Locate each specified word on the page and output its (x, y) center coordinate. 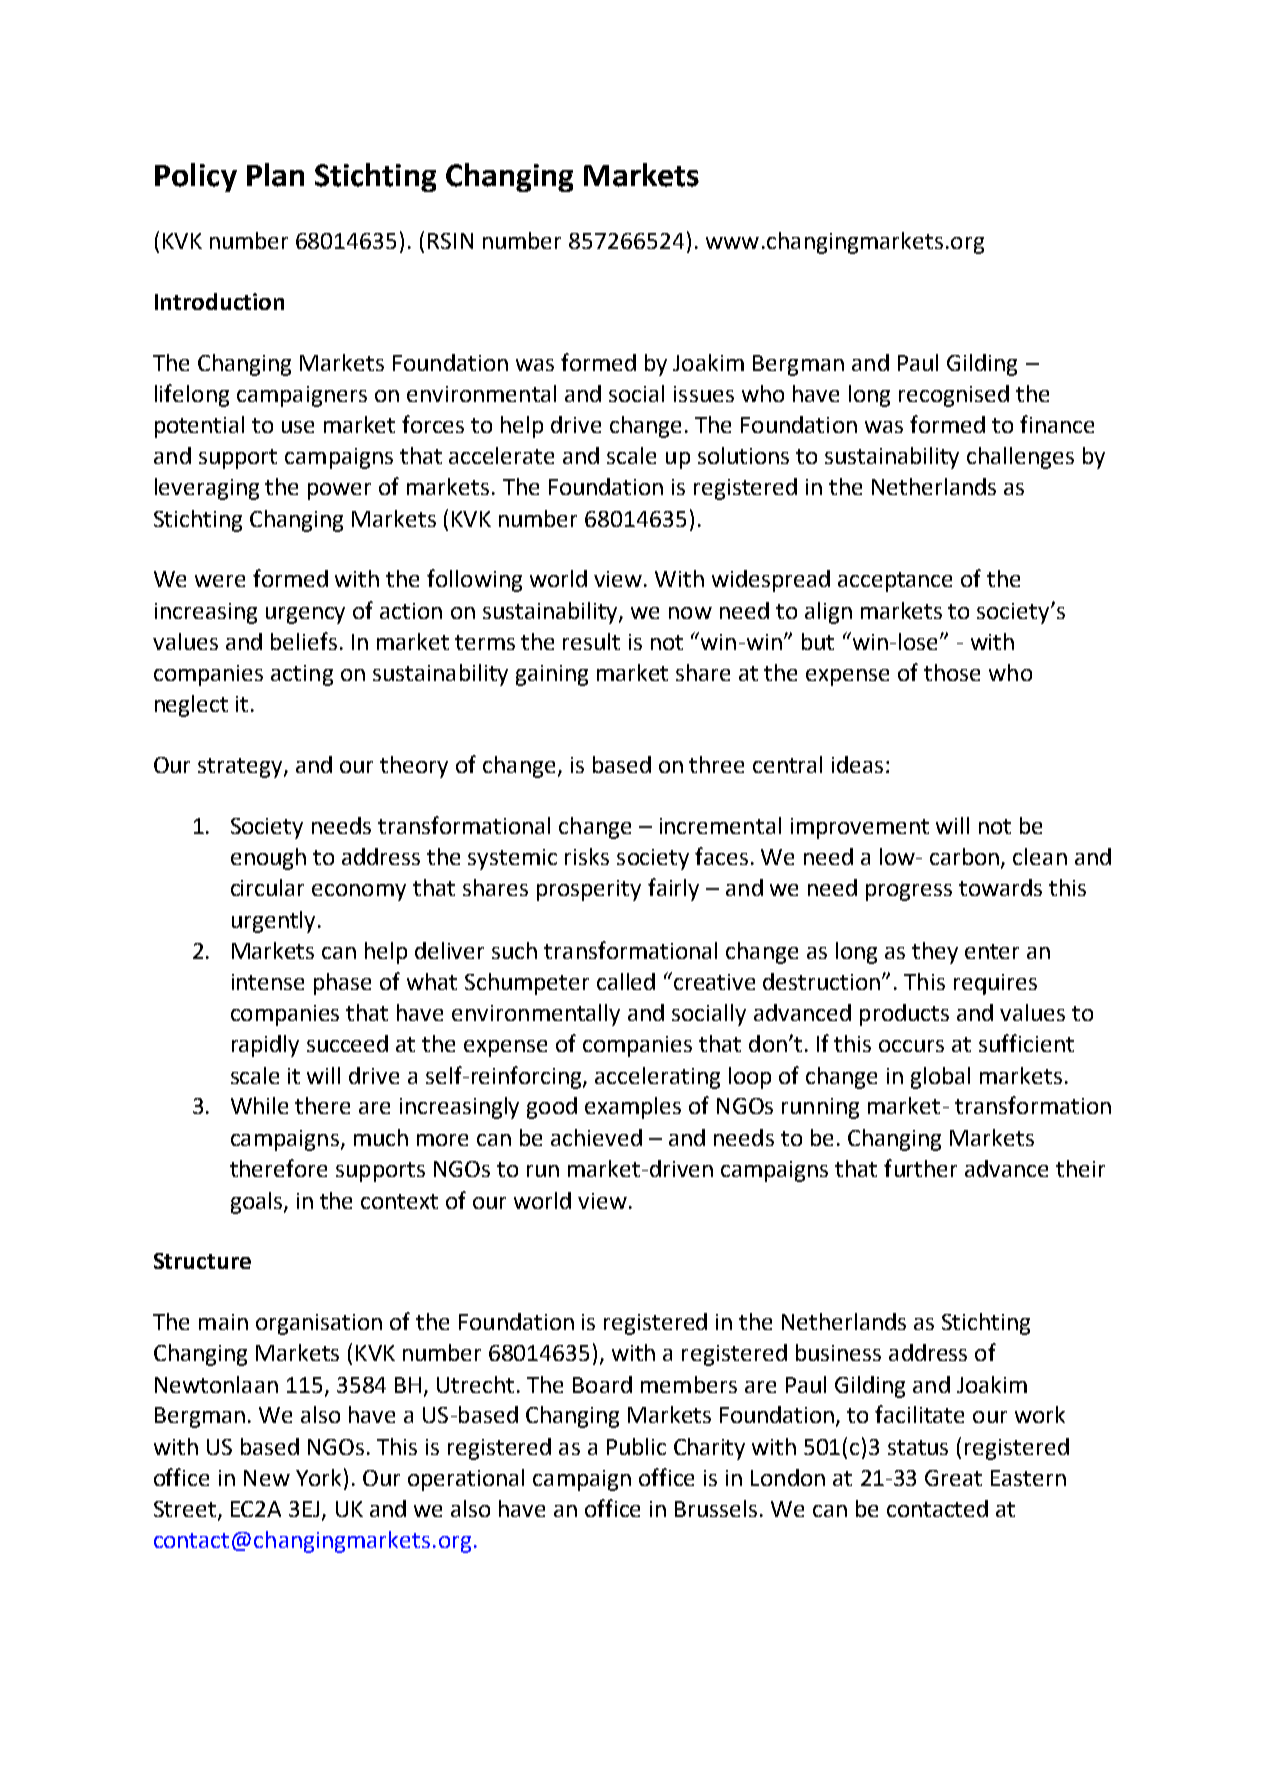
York (318, 1477)
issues (704, 394)
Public (636, 1446)
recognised (954, 396)
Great (953, 1478)
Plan (275, 175)
